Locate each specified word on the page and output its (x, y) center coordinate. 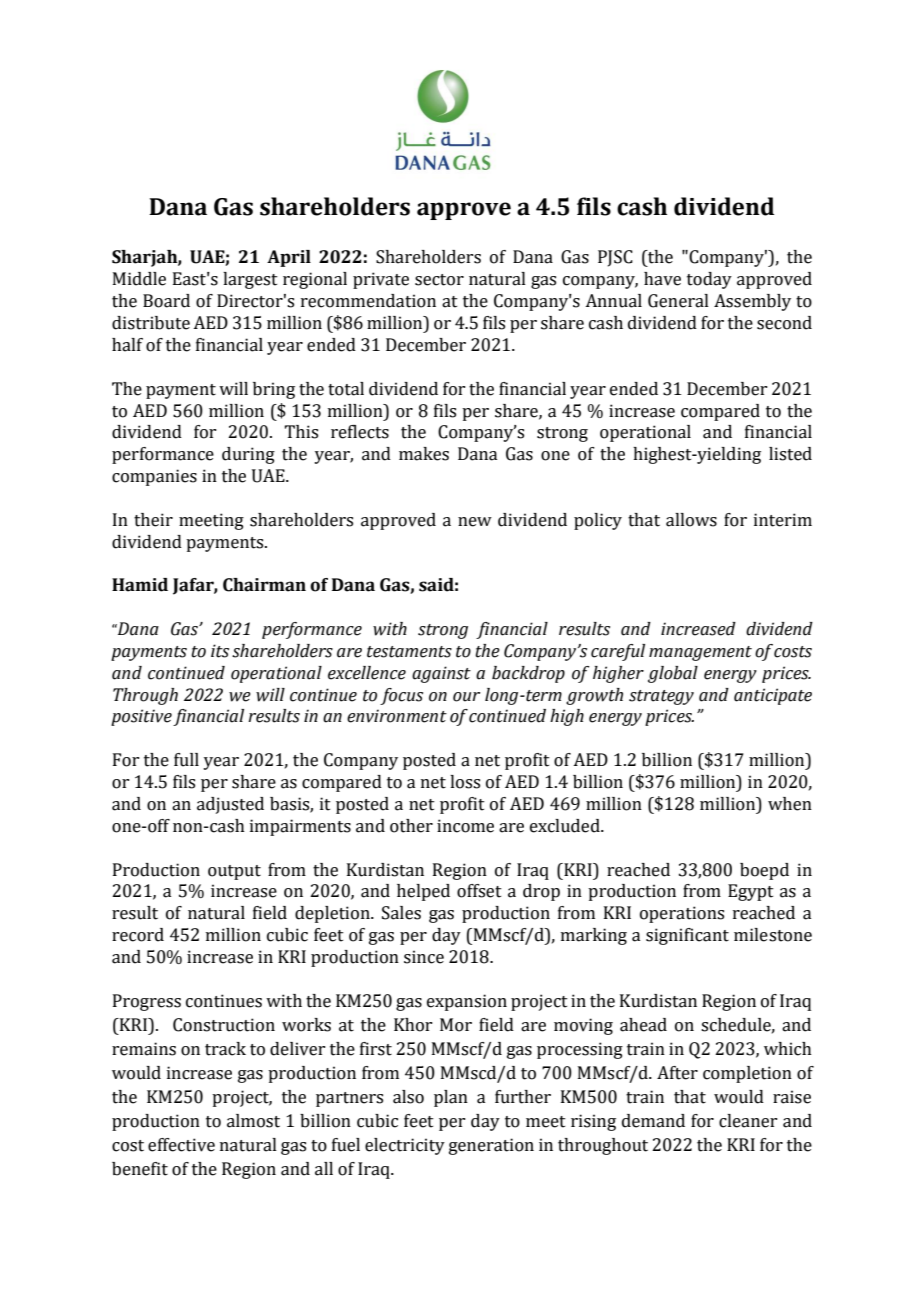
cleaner (748, 1121)
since (424, 957)
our (466, 697)
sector (439, 280)
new (475, 522)
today (709, 280)
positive (141, 717)
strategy (661, 697)
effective (181, 1145)
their (153, 520)
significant (687, 936)
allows (691, 520)
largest (250, 280)
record (138, 935)
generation (491, 1146)
